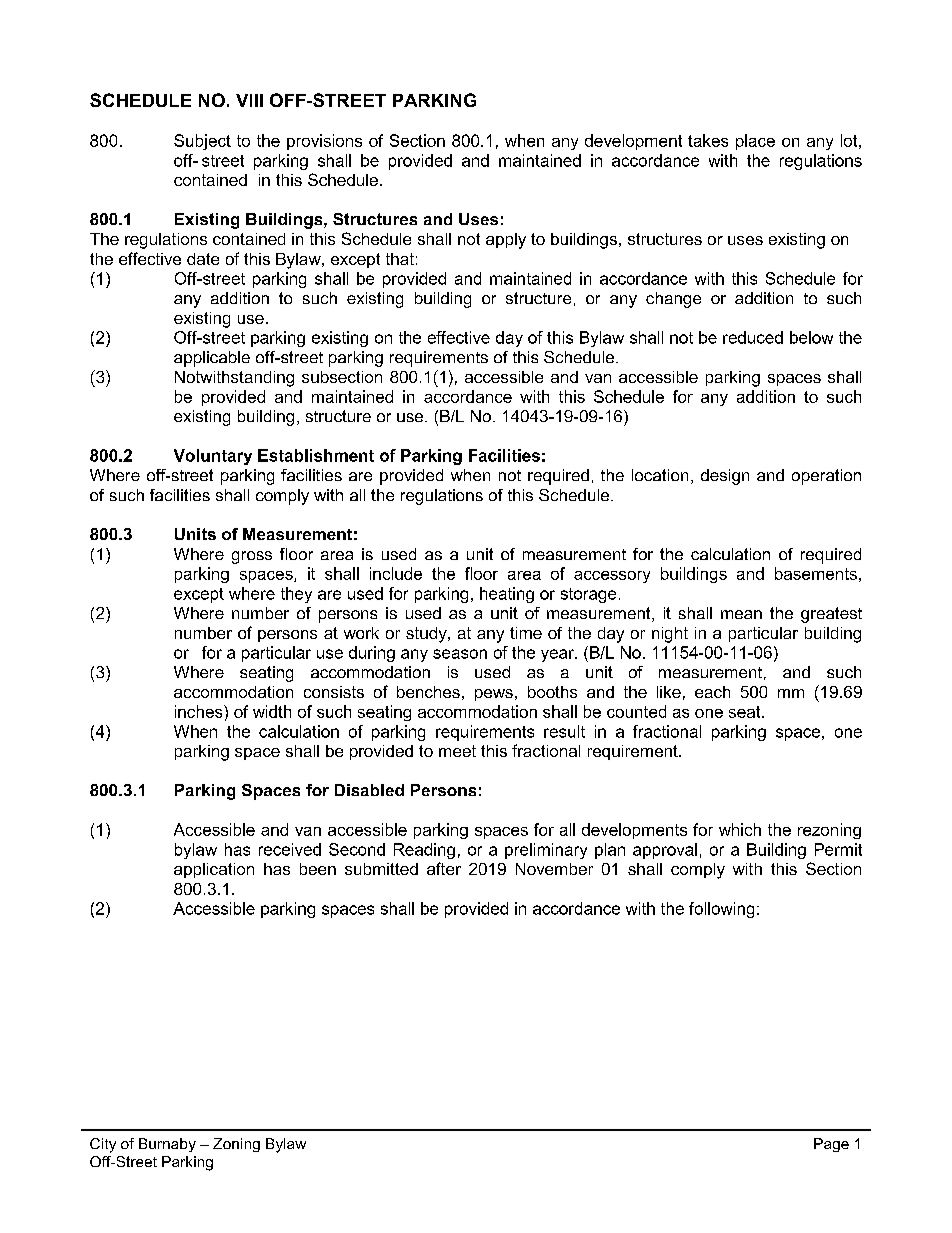  I want to click on Establishment, so click(316, 455).
